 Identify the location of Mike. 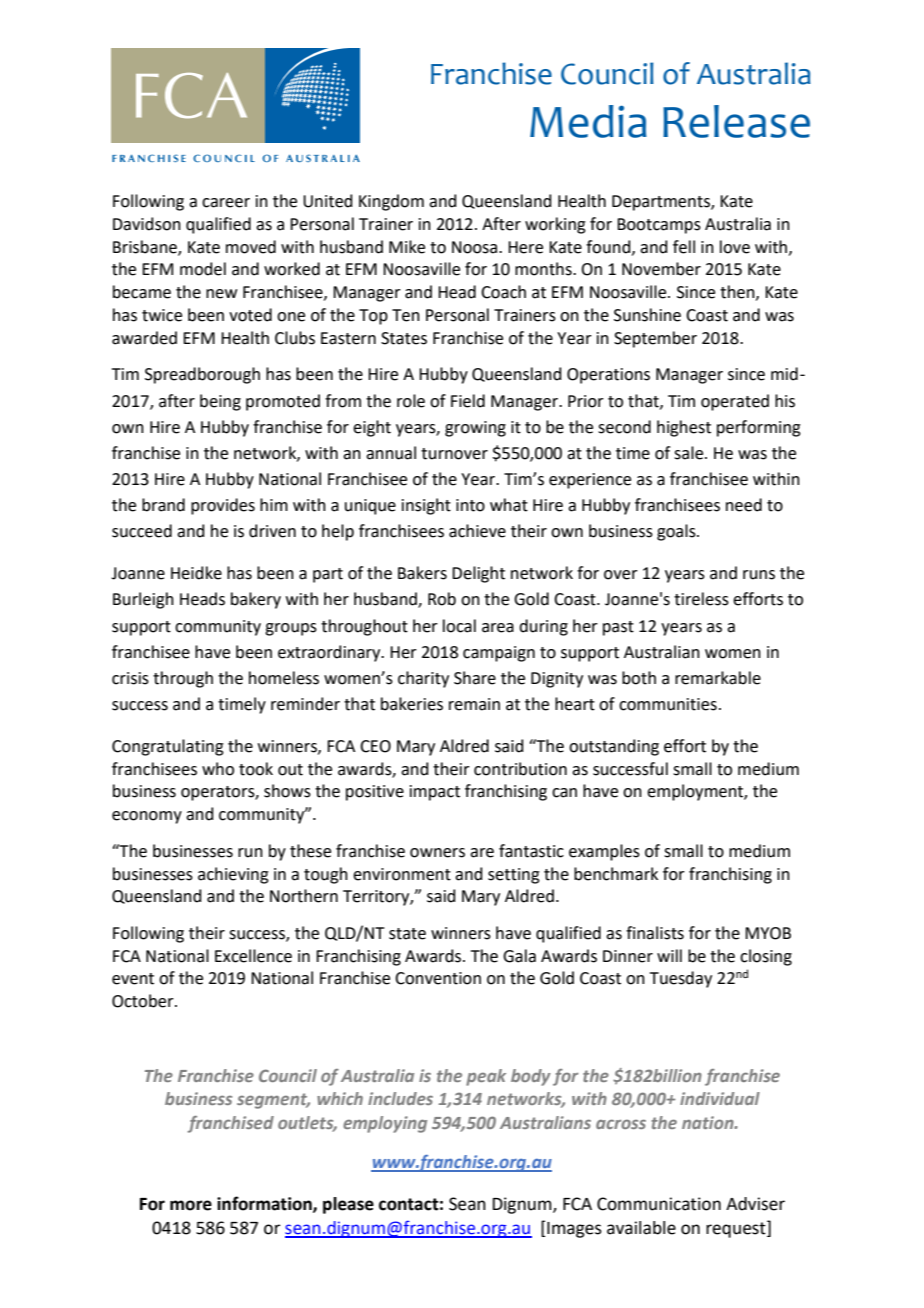
(407, 247).
